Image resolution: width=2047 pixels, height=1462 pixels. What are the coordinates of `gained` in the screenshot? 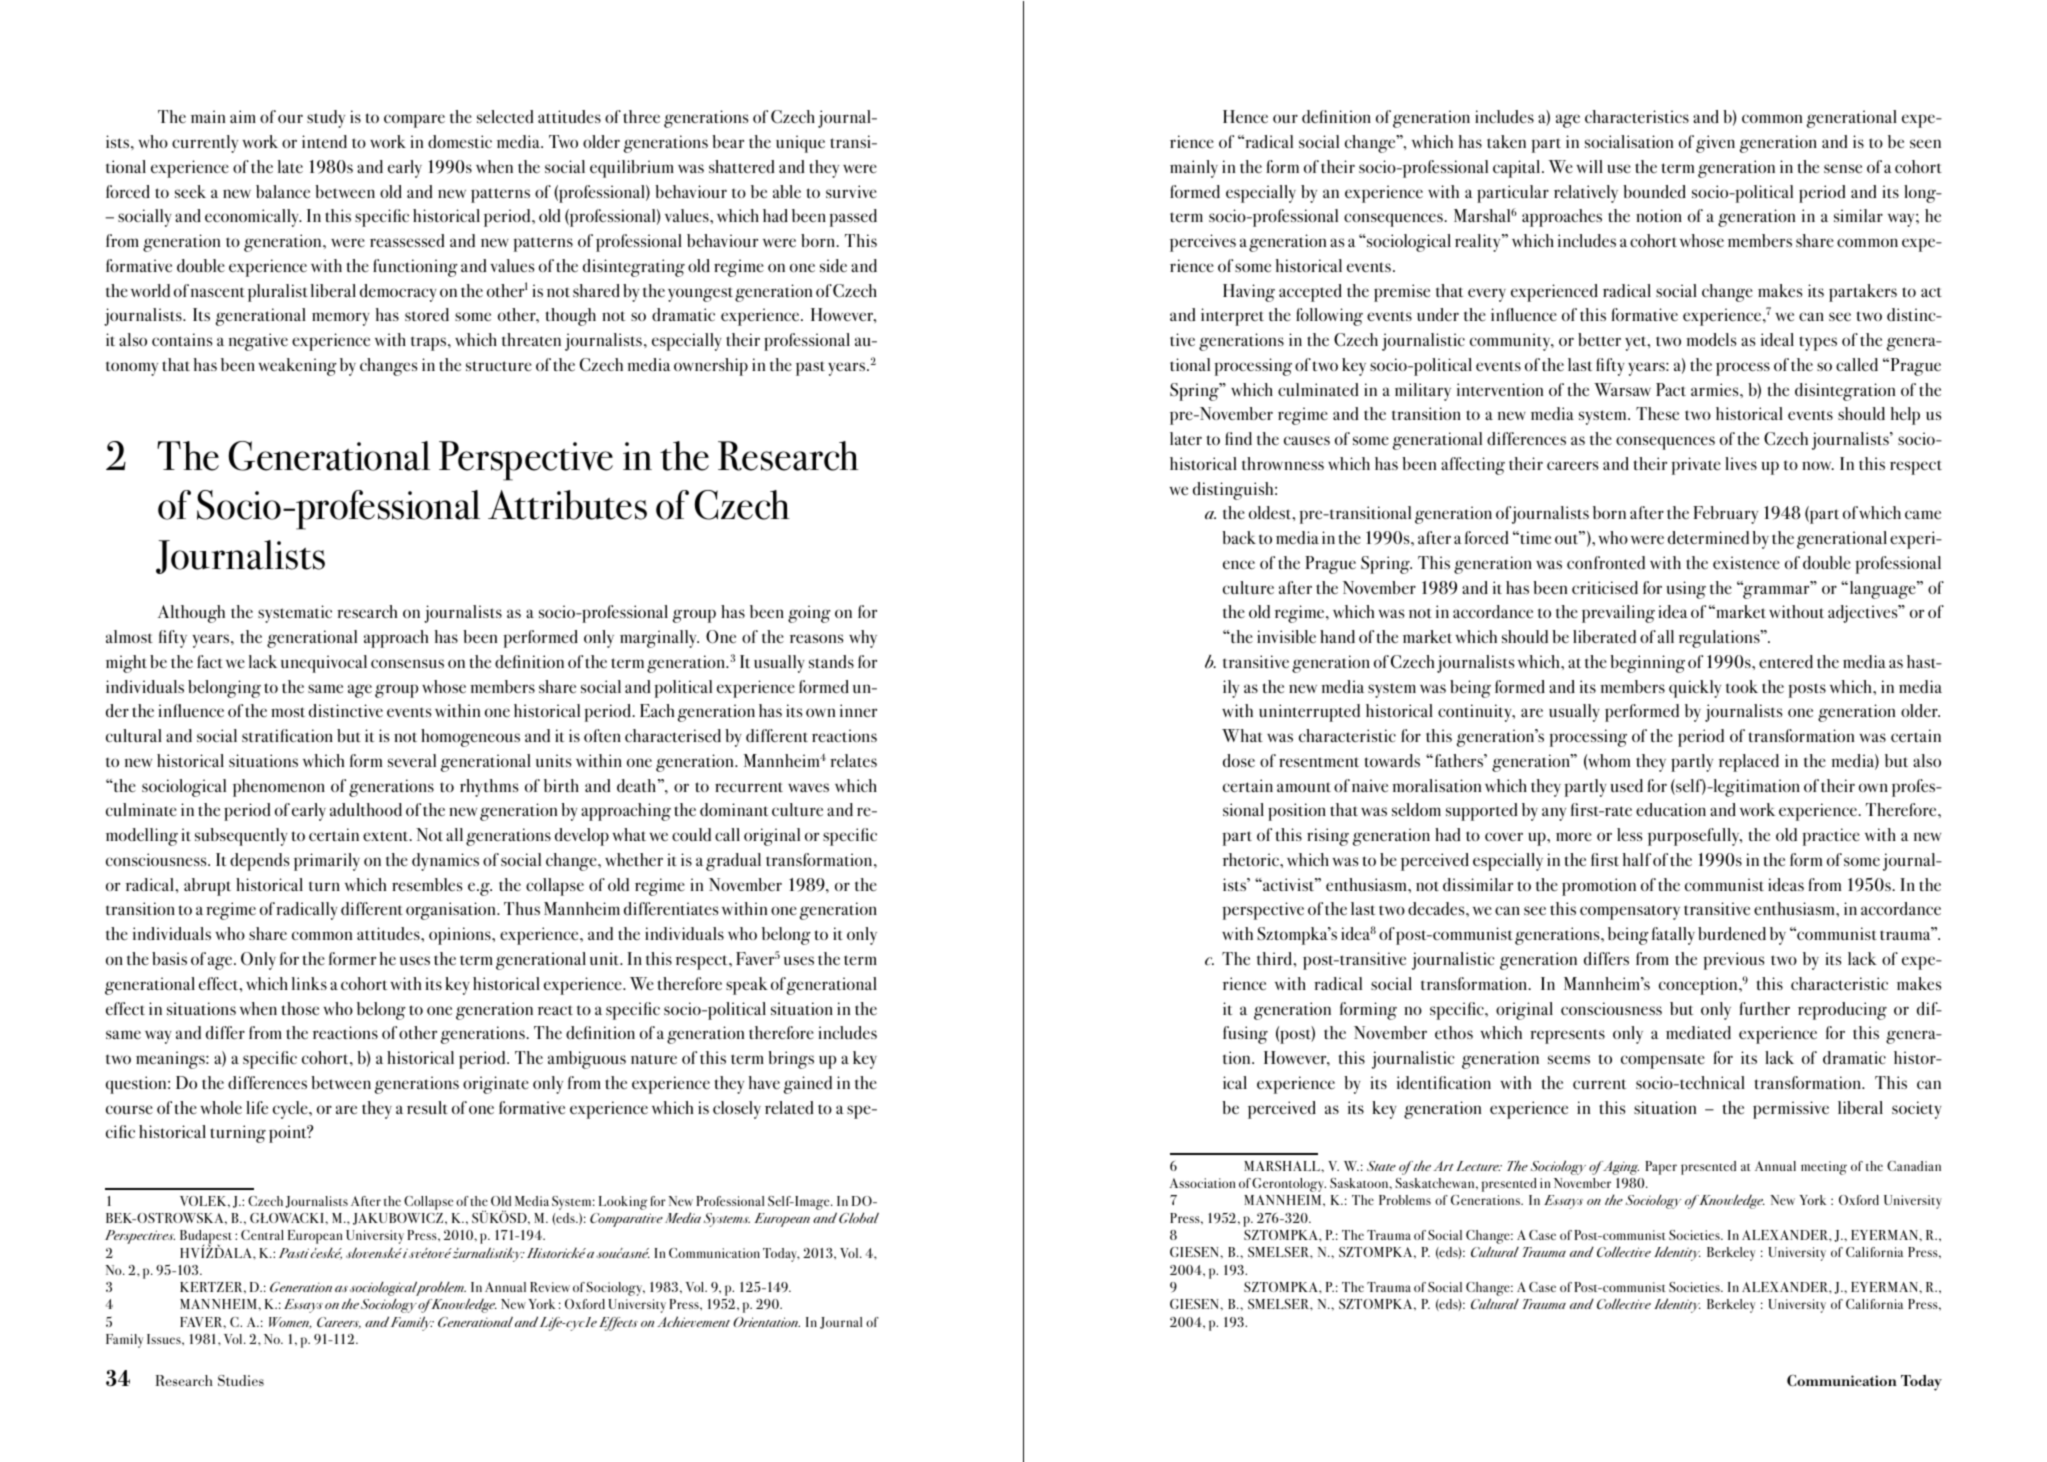 It's located at (808, 1085).
